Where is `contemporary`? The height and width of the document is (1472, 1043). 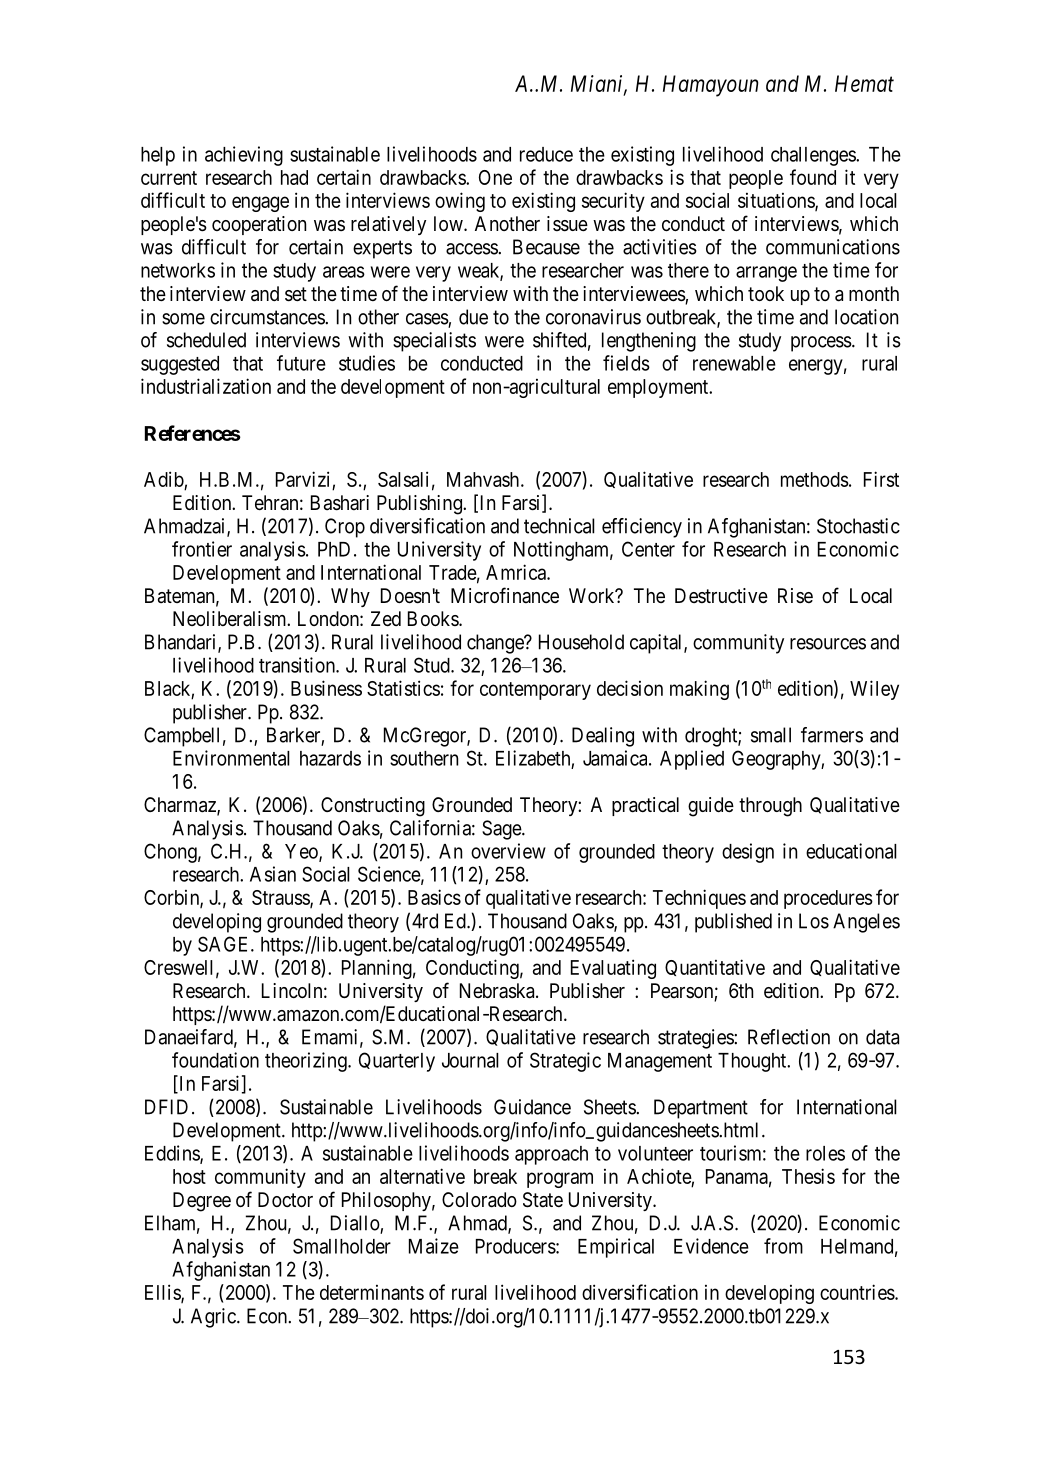
contemporary is located at coordinates (535, 691).
